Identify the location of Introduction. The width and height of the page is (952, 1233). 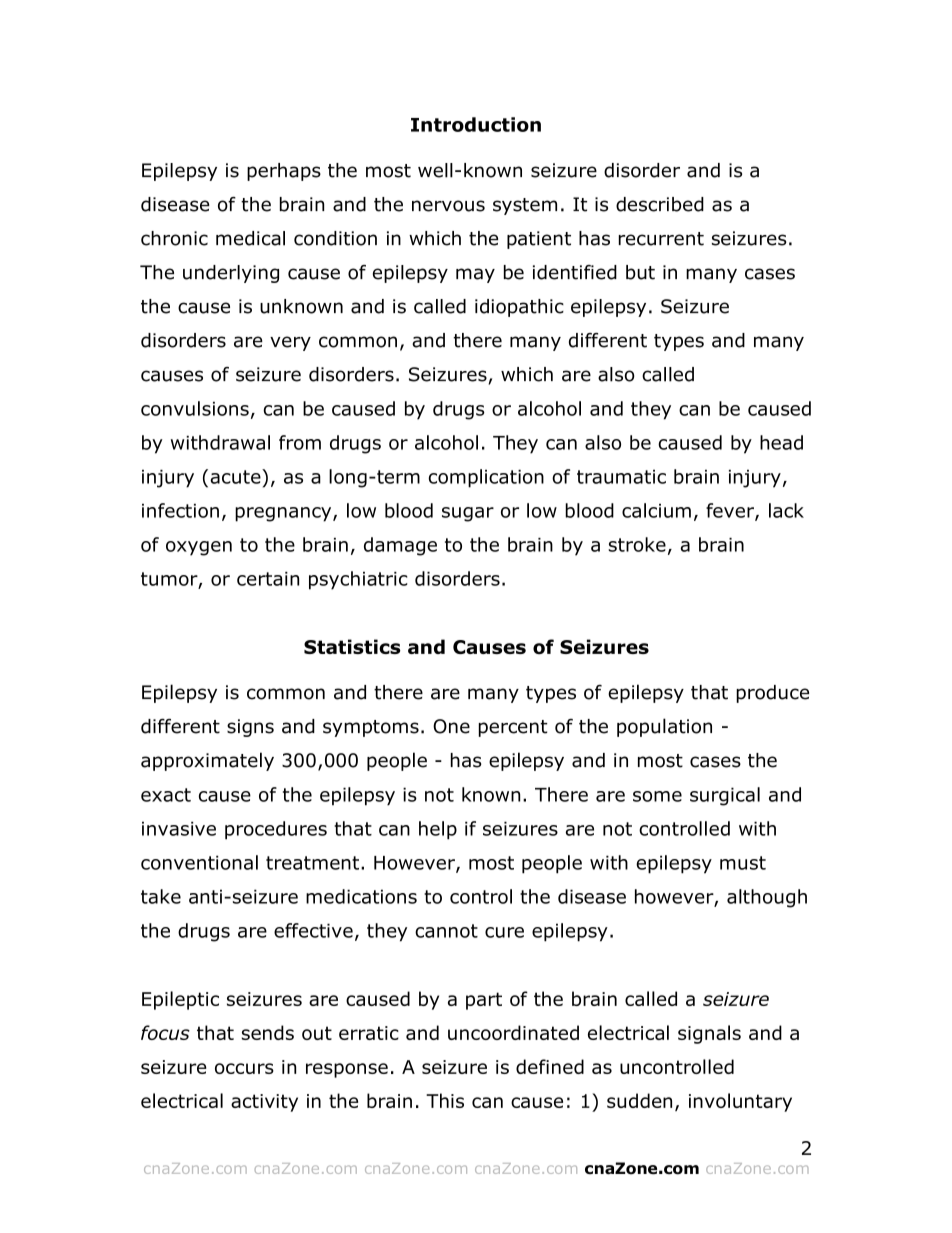
(476, 124).
